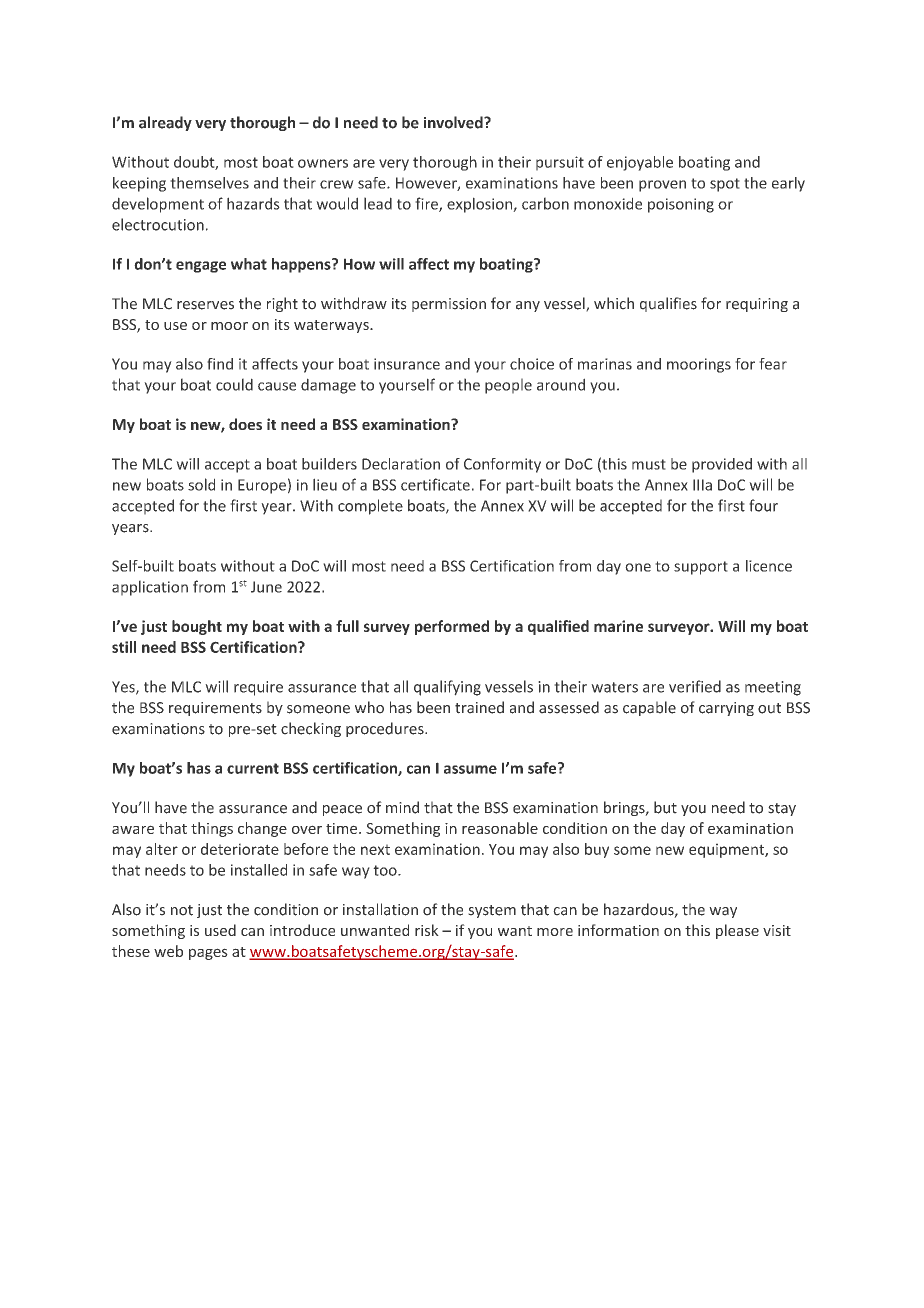 This screenshot has height=1308, width=924. I want to click on involved, so click(454, 122).
